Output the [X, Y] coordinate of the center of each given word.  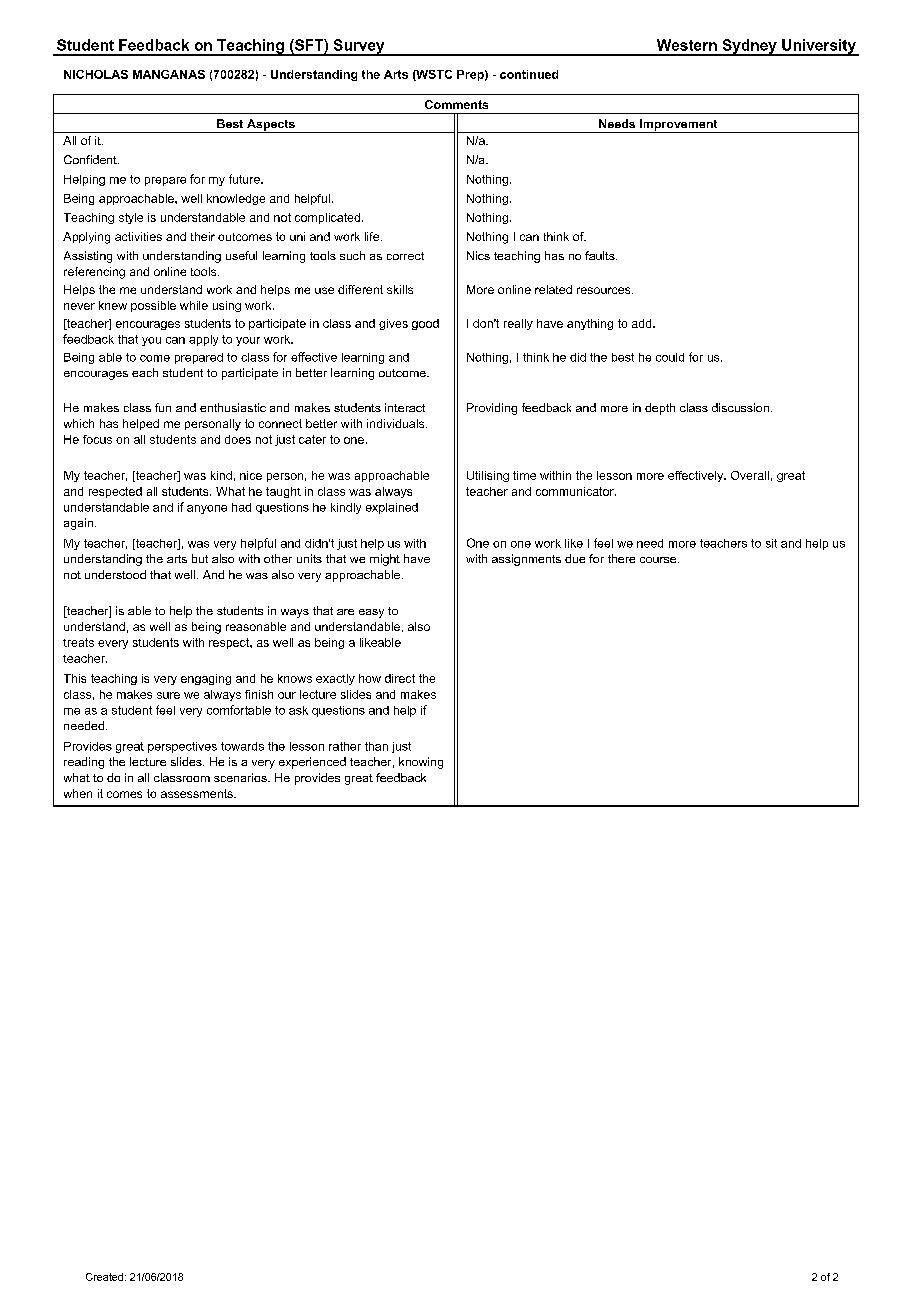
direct [400, 678]
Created [104, 1277]
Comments [456, 104]
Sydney [749, 47]
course [659, 560]
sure [168, 695]
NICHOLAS [96, 74]
